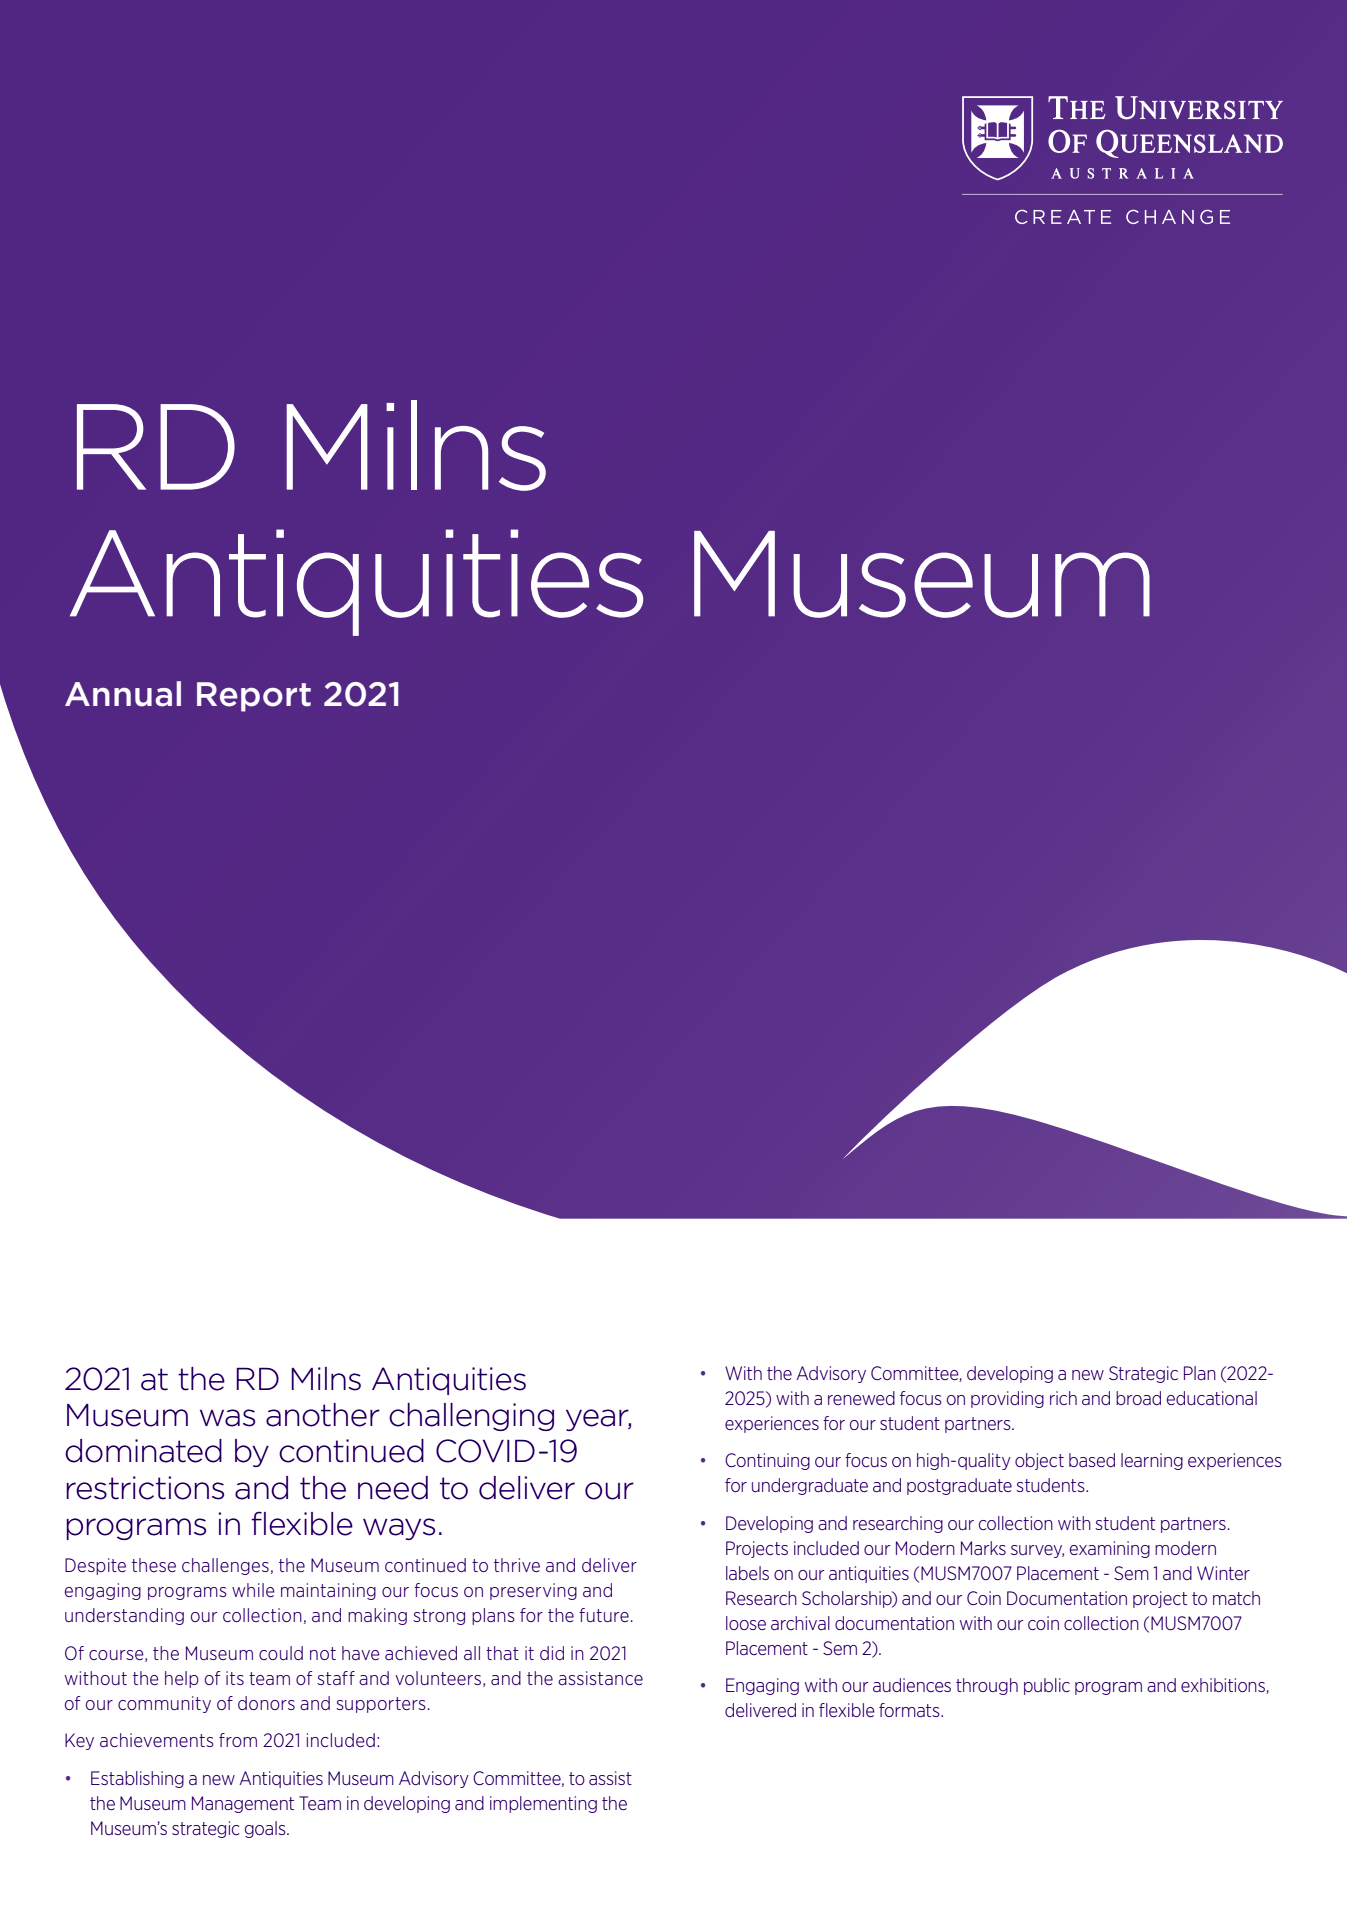 The image size is (1347, 1905). I want to click on labels, so click(747, 1573).
